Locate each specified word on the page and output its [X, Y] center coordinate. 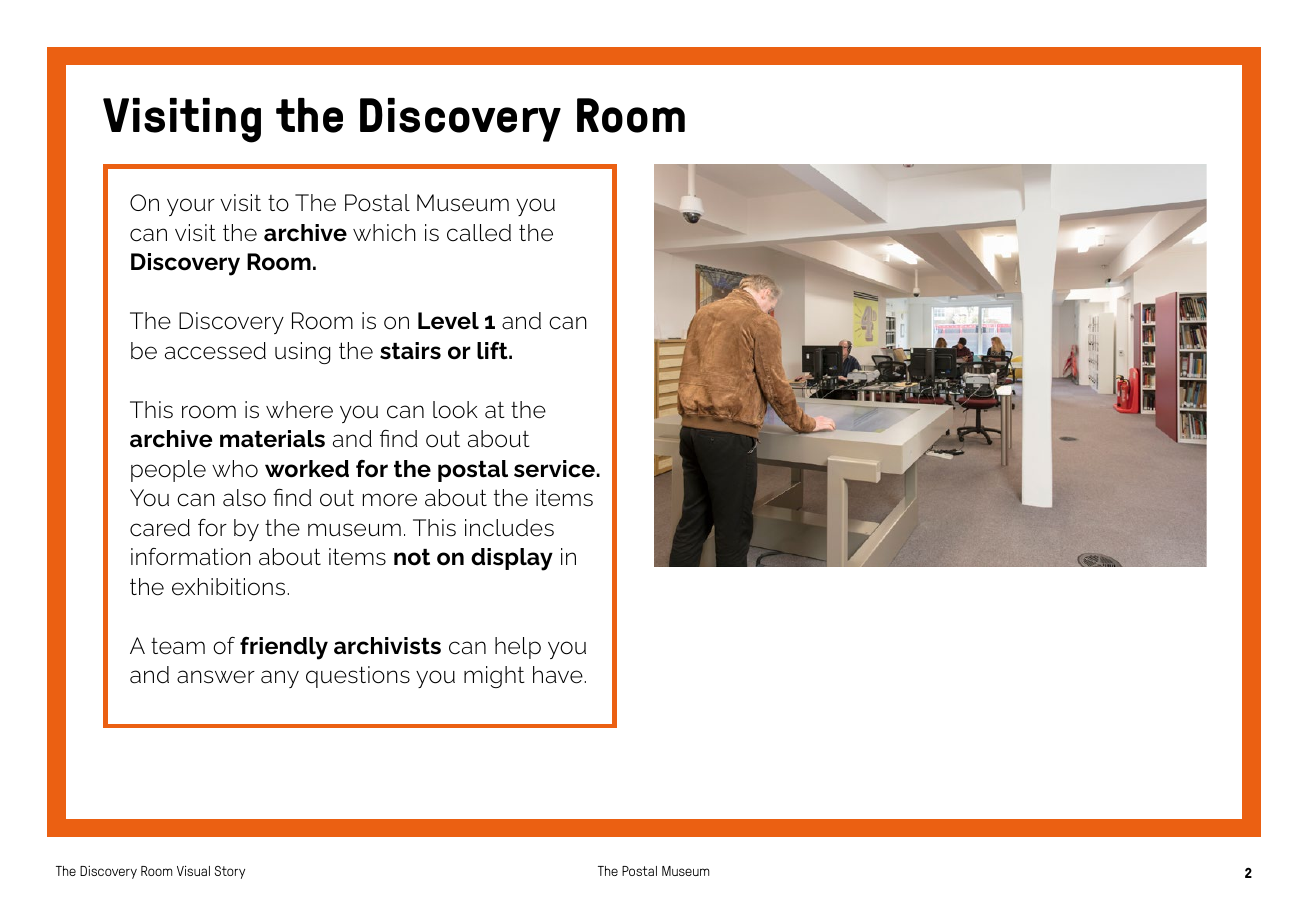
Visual [193, 871]
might [494, 677]
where [299, 410]
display [512, 559]
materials [272, 439]
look [455, 410]
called [479, 233]
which [384, 233]
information [191, 557]
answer [216, 677]
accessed [215, 351]
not [412, 557]
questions [358, 677]
